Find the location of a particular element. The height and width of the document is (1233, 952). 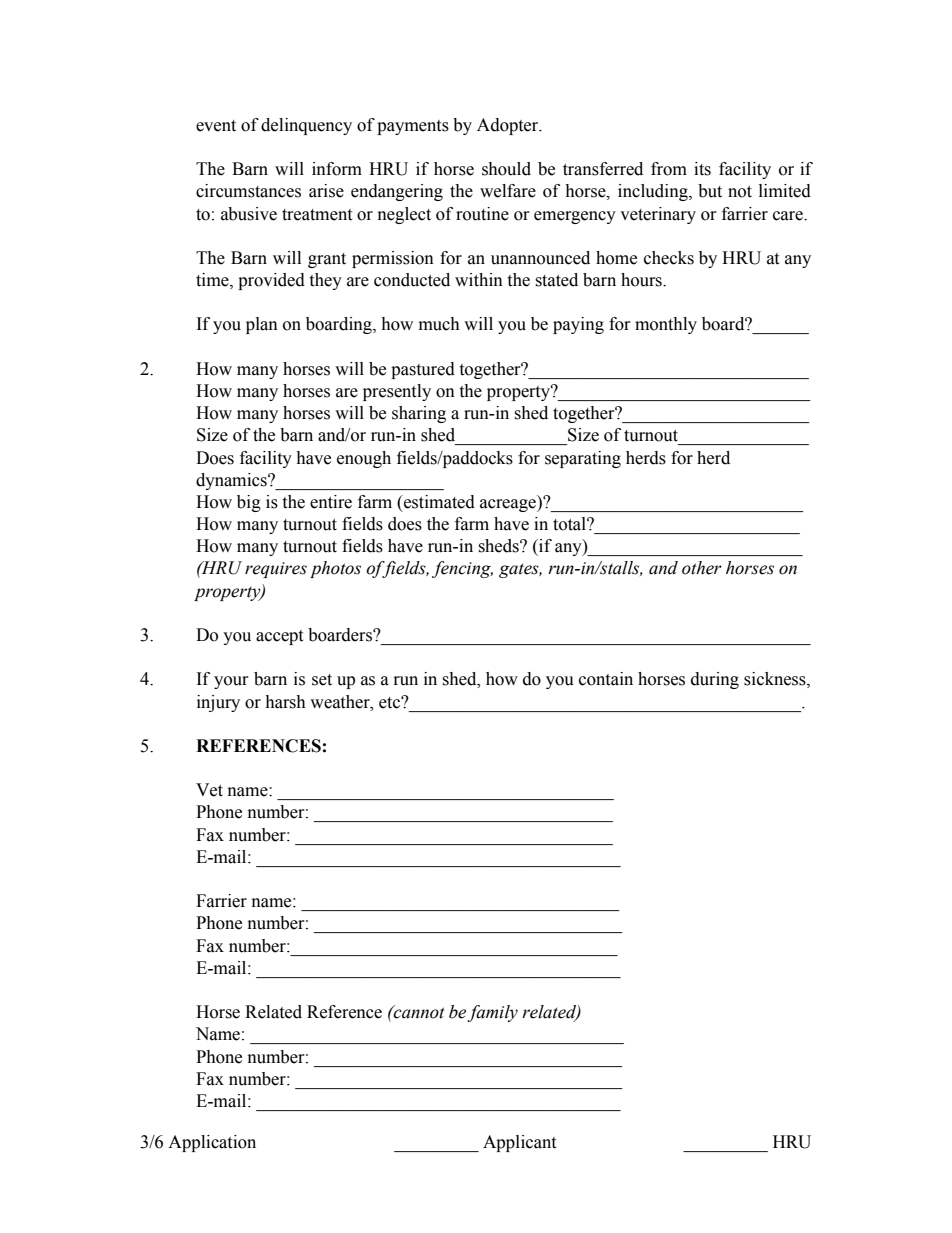

weather is located at coordinates (341, 702).
